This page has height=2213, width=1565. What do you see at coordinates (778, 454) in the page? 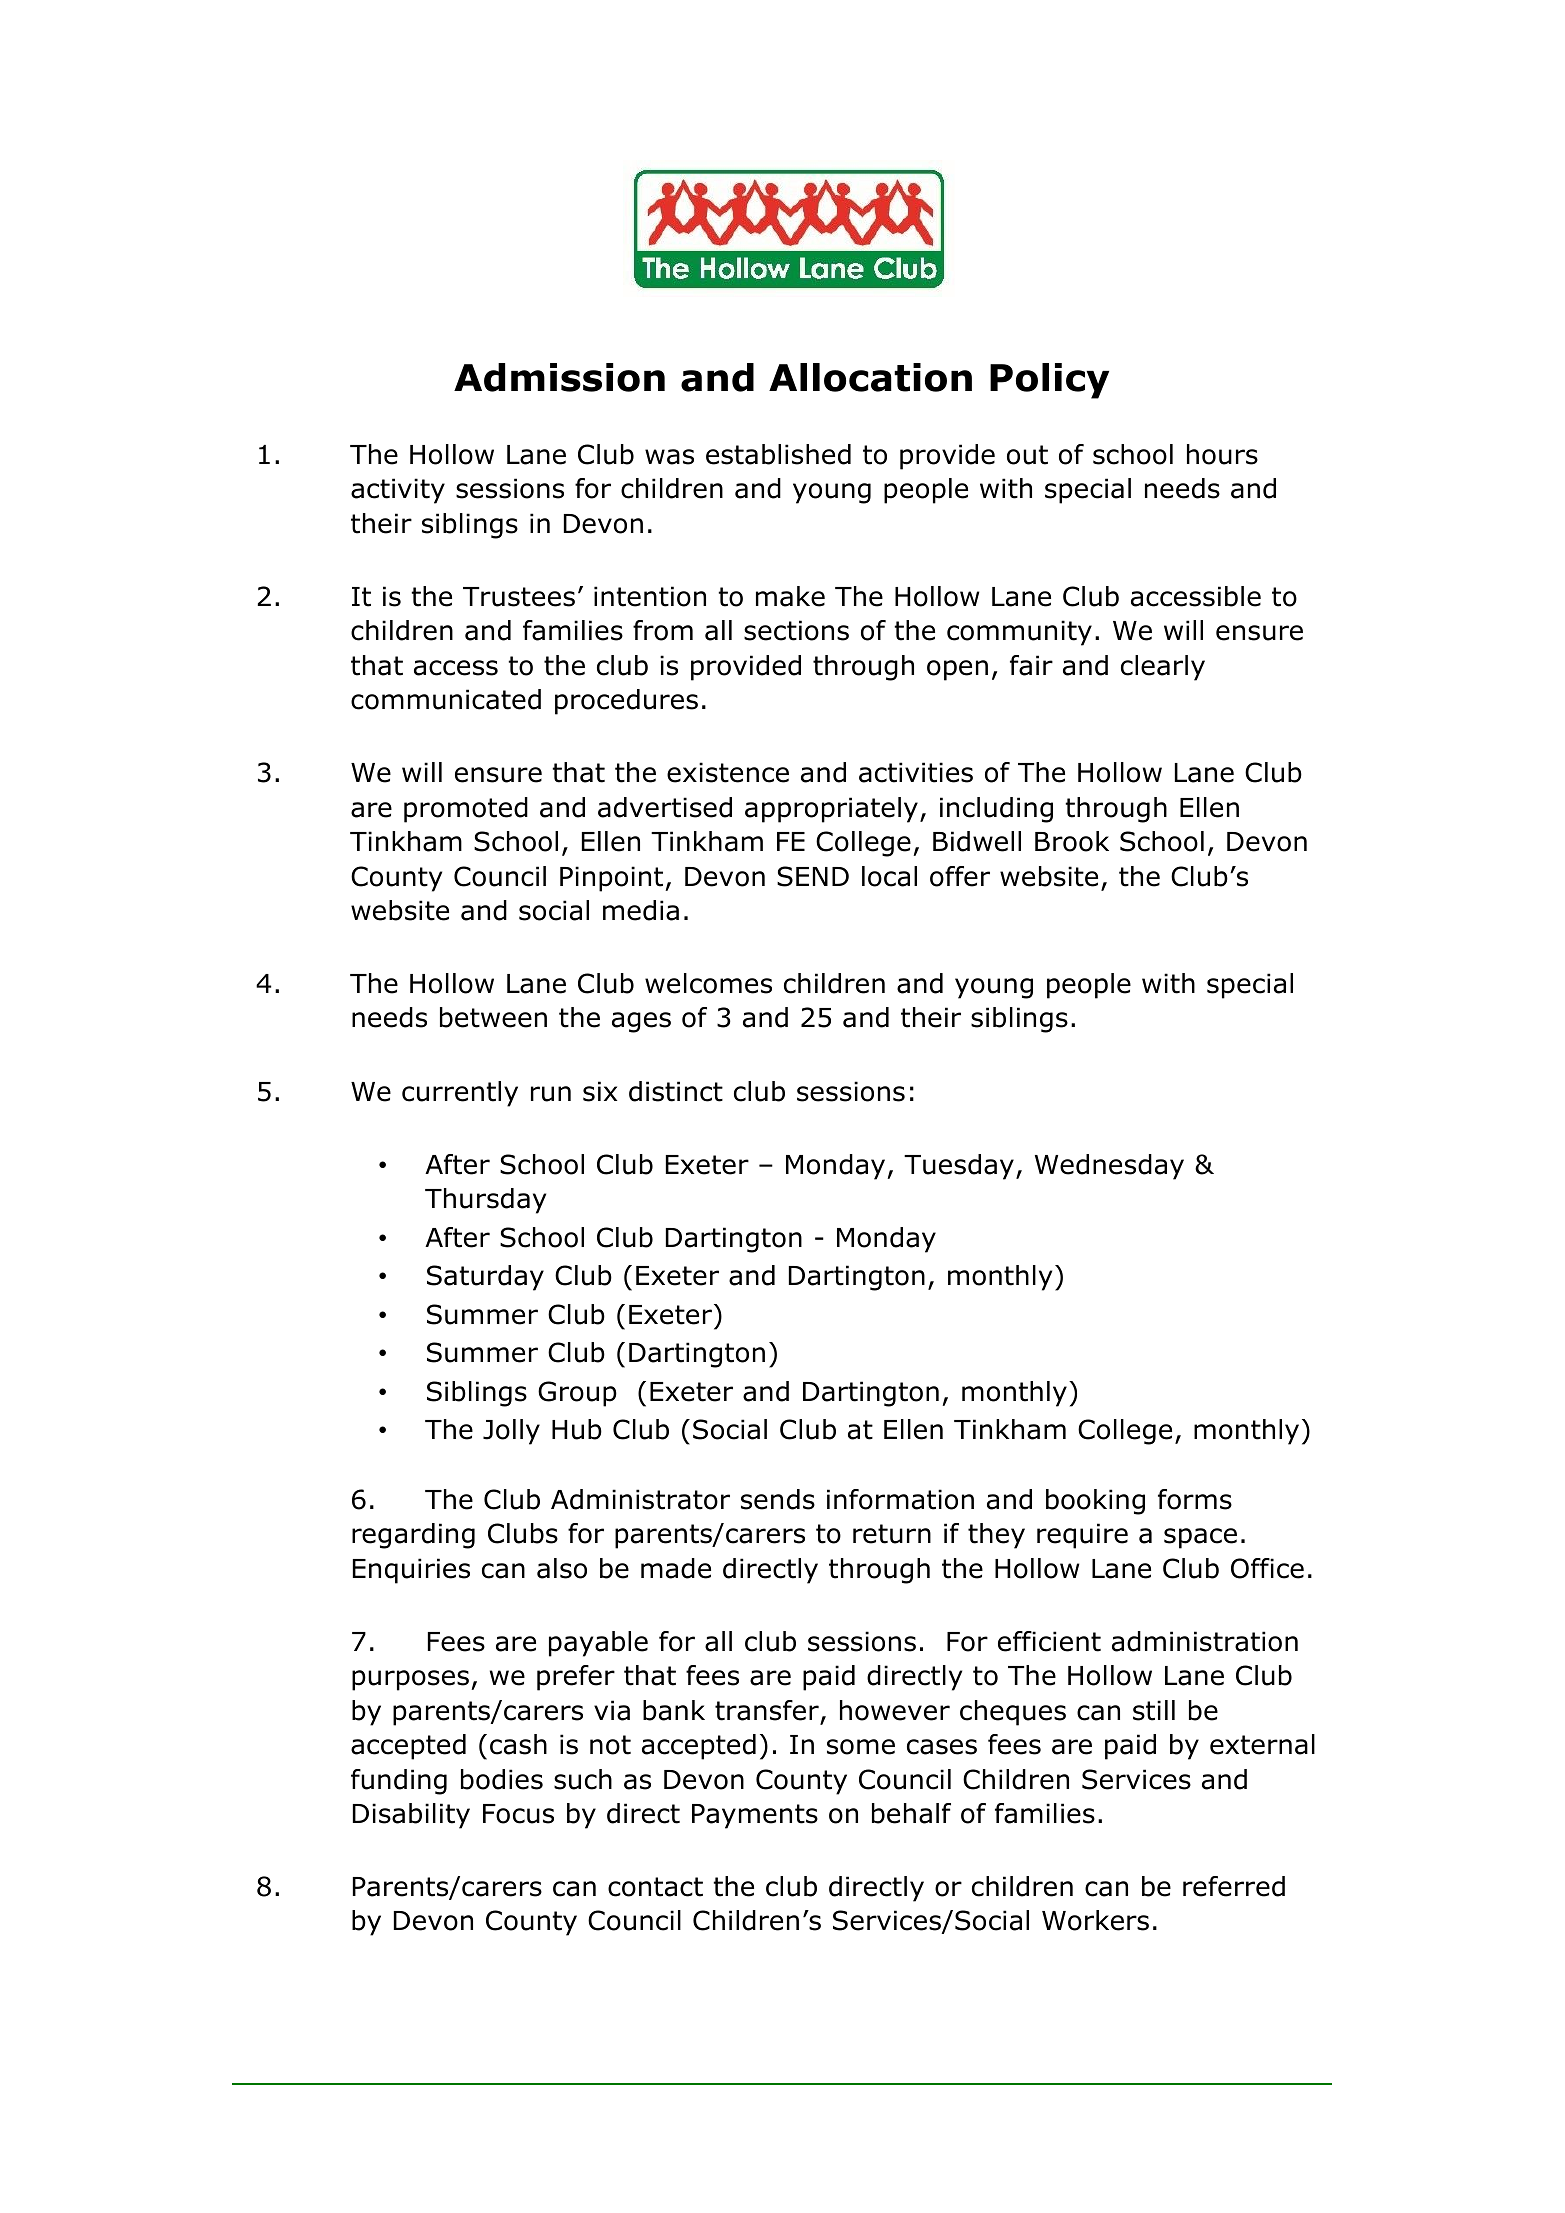
I see `established` at bounding box center [778, 454].
